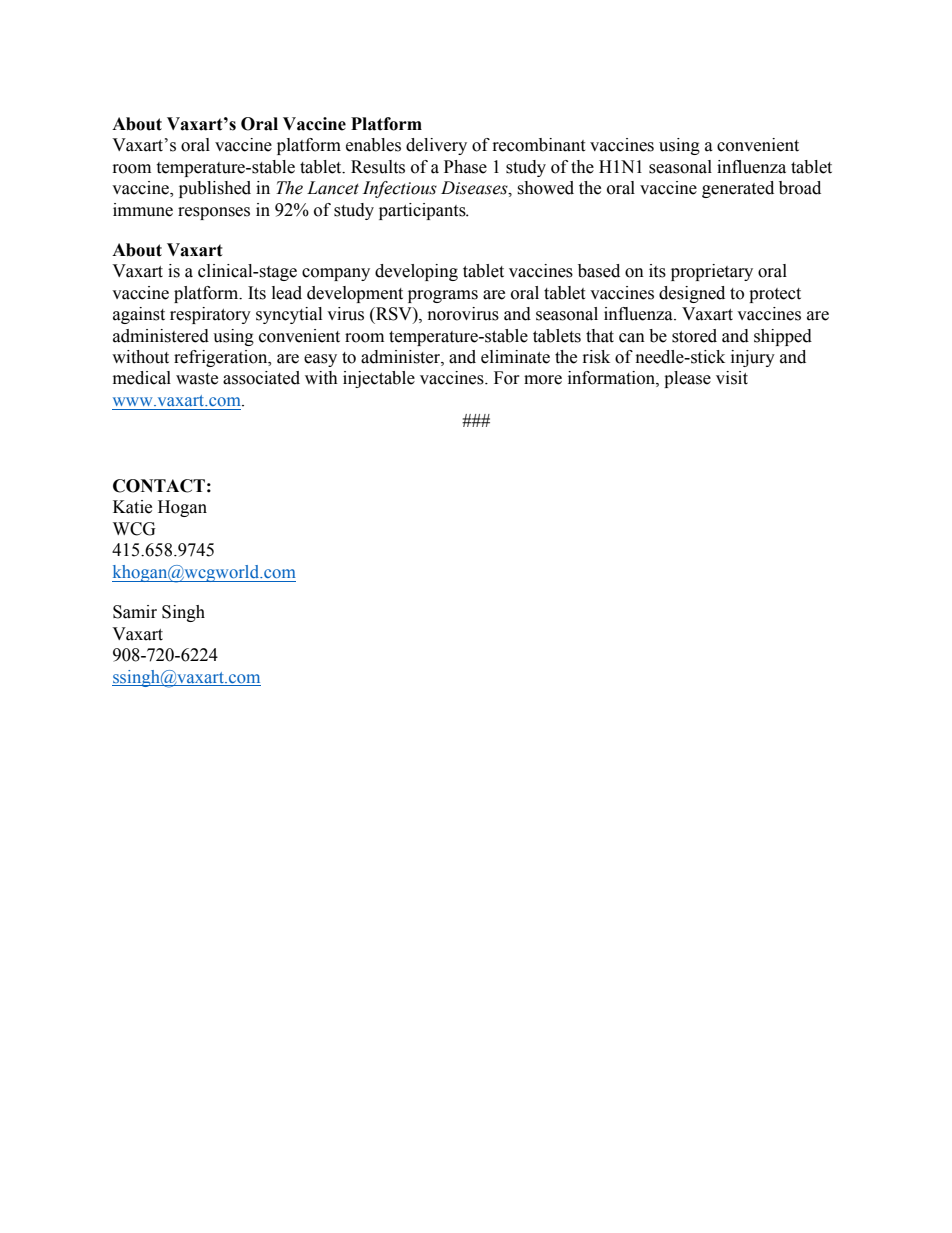 This document has width=952, height=1233. I want to click on generated, so click(738, 189).
